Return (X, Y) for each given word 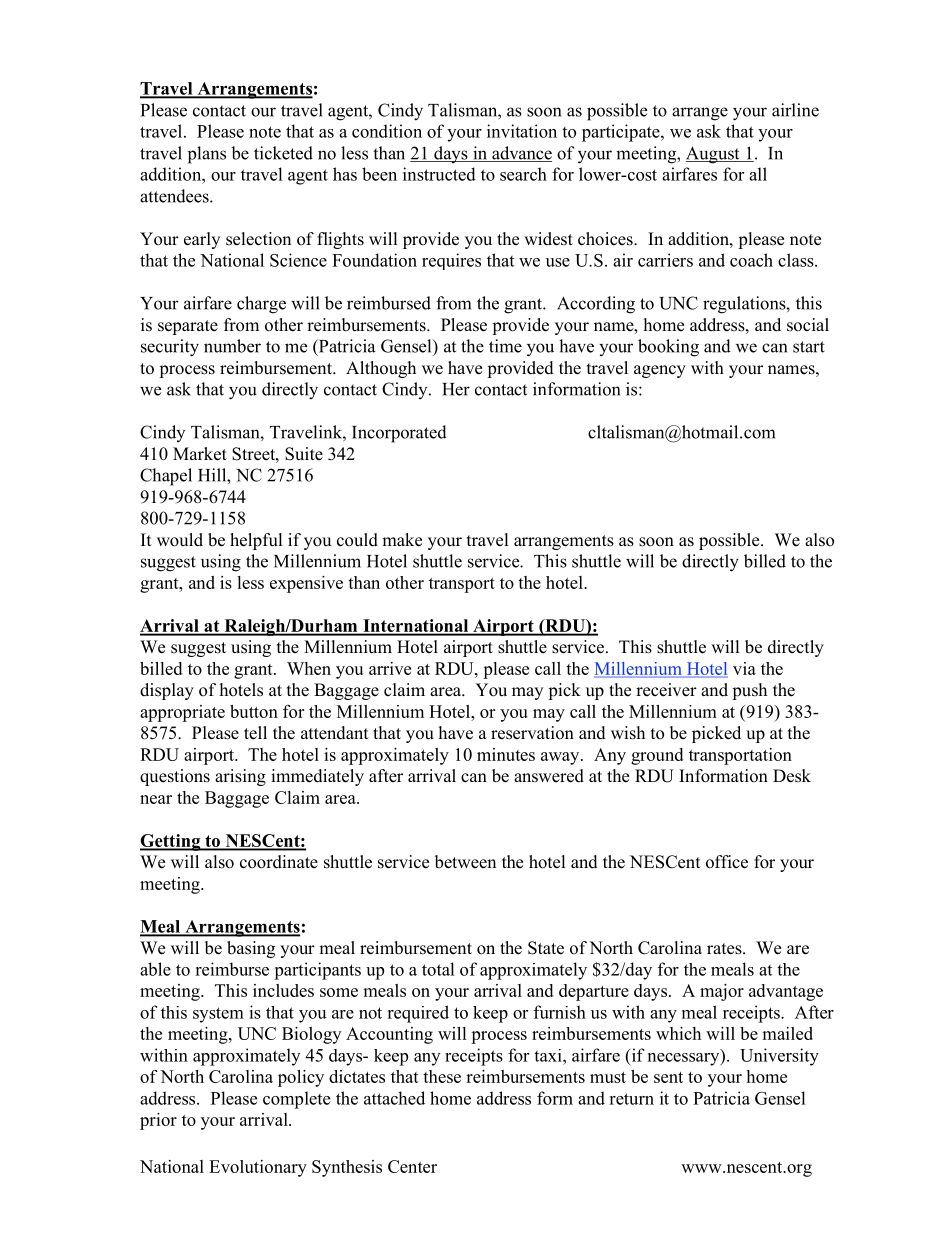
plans (207, 155)
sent (668, 1077)
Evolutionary (258, 1168)
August (714, 155)
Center (412, 1166)
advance (521, 154)
